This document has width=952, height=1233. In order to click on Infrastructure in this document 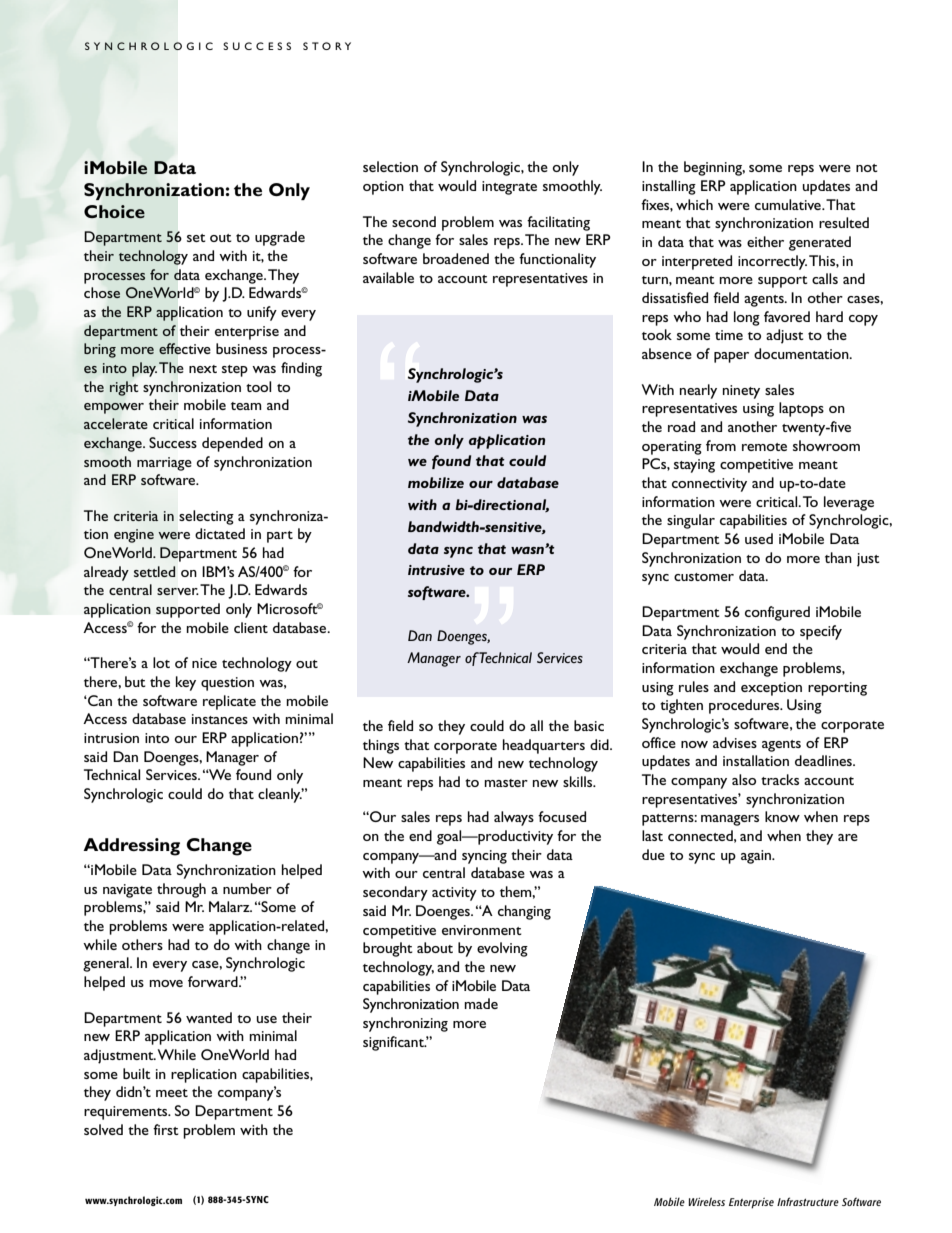, I will do `click(808, 1201)`.
